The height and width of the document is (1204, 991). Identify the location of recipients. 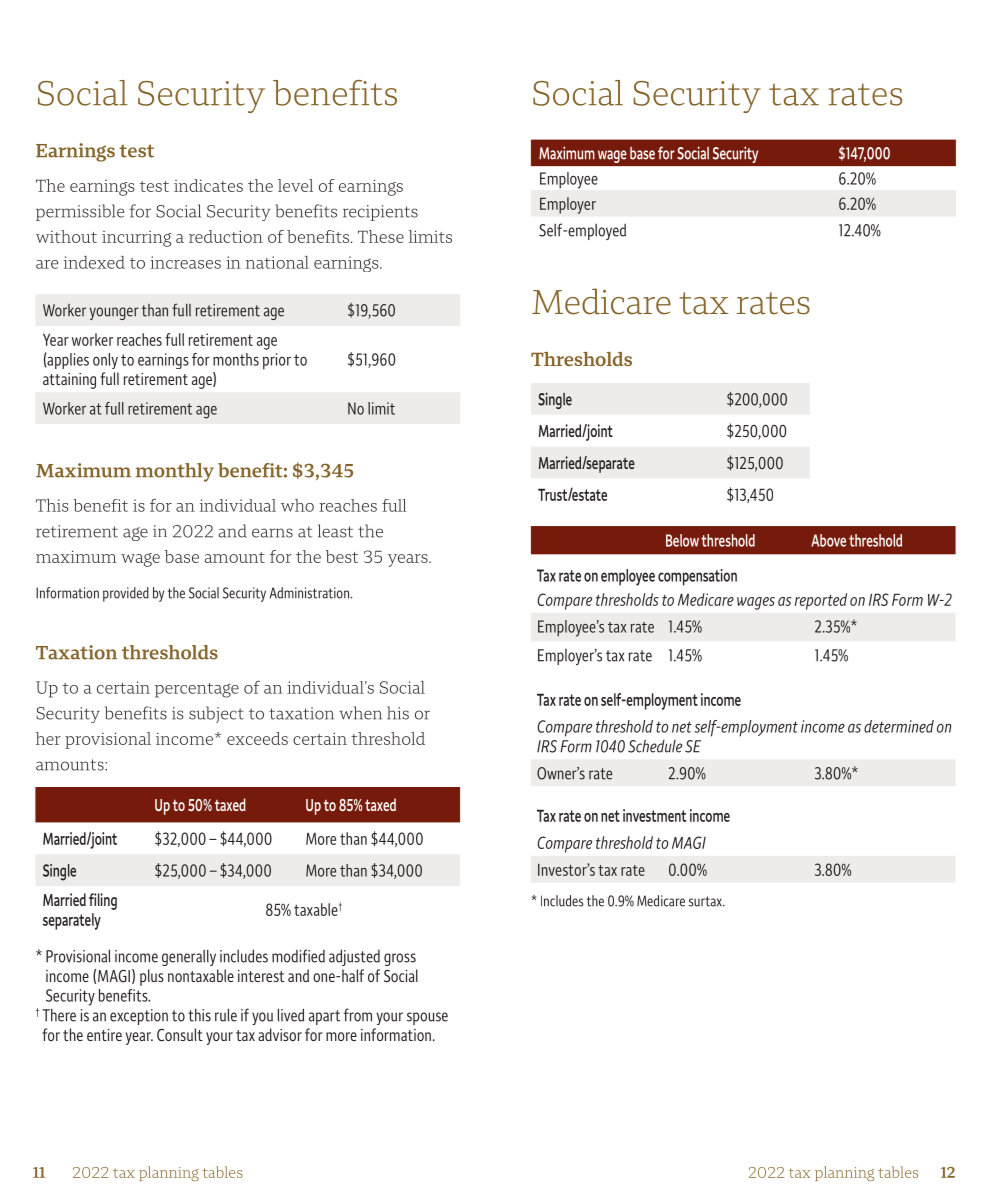
(380, 213).
